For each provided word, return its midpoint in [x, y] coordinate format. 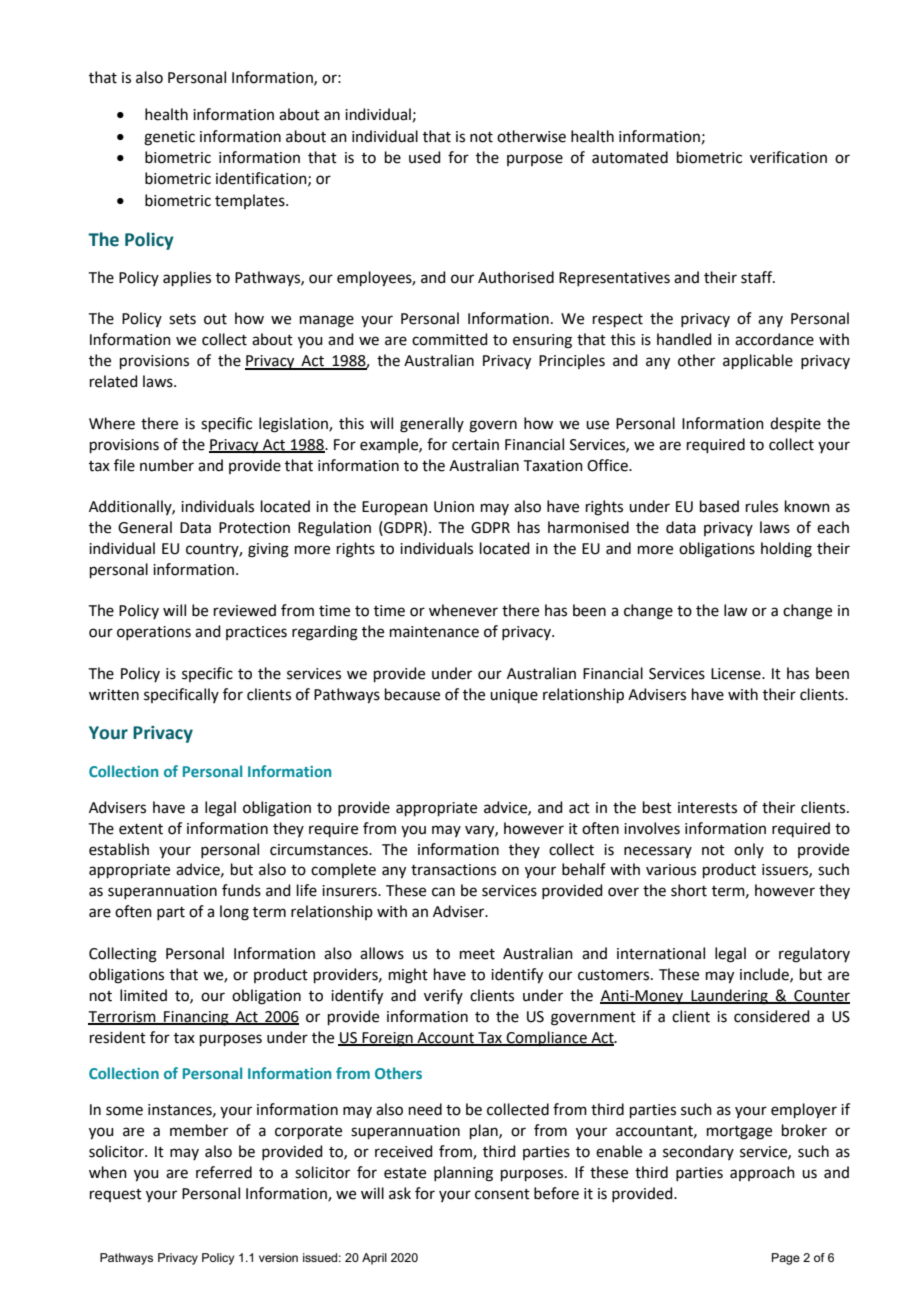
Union [454, 507]
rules [762, 506]
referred [224, 1172]
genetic [169, 138]
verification [788, 157]
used [425, 157]
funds [241, 890]
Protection [254, 528]
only [749, 850]
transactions [453, 870]
